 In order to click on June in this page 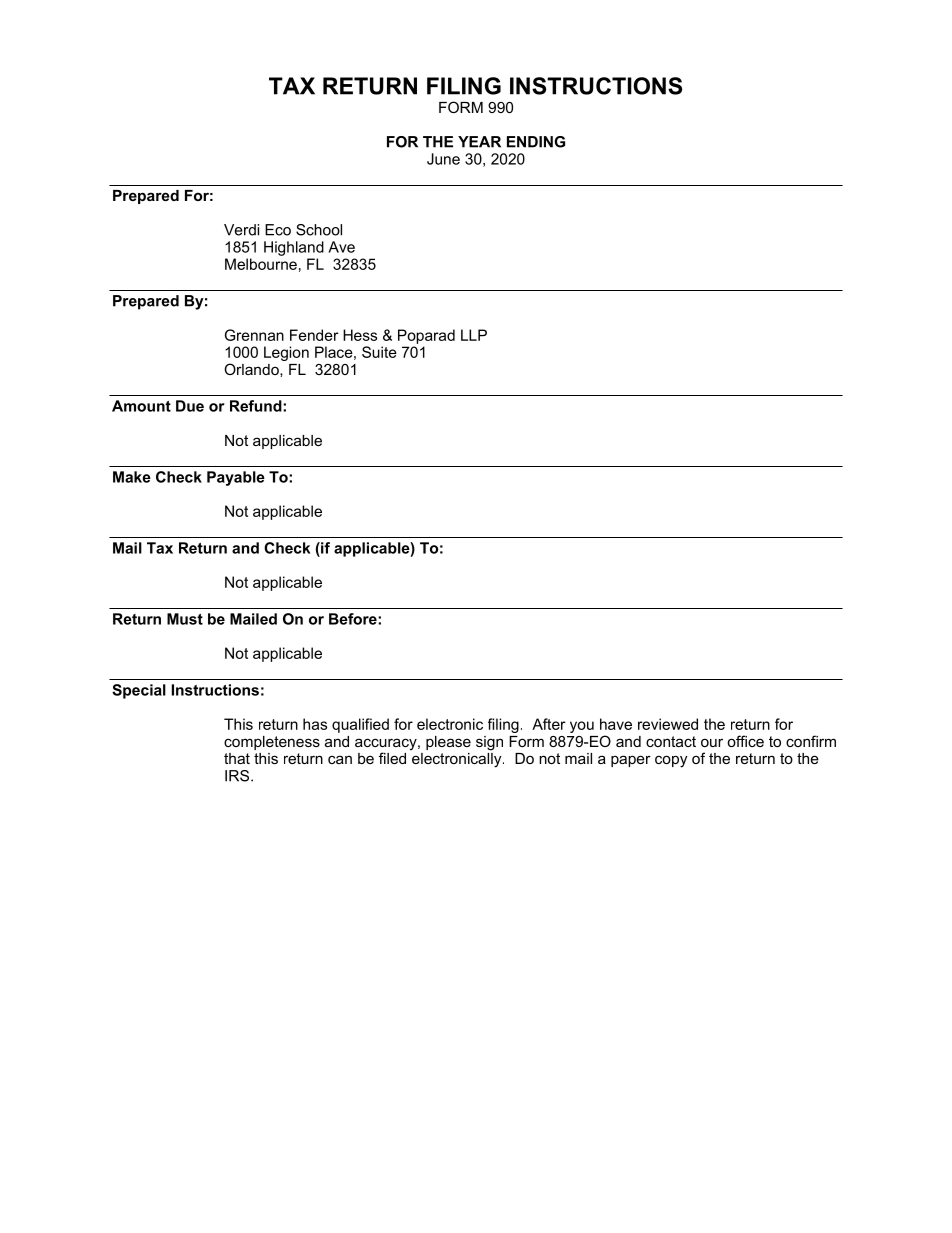, I will do `click(443, 159)`.
